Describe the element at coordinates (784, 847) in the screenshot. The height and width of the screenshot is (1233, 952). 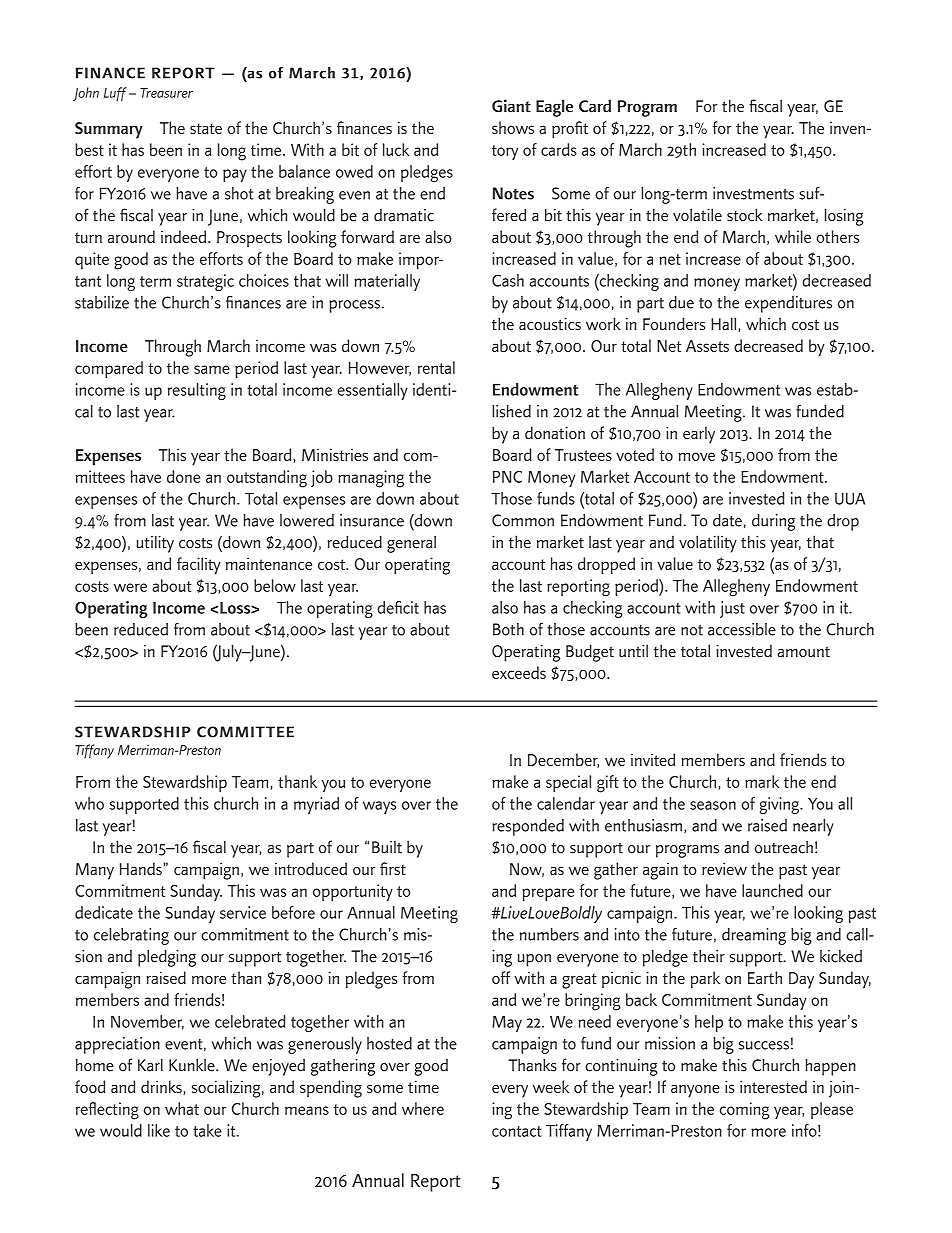
I see `outreach` at that location.
